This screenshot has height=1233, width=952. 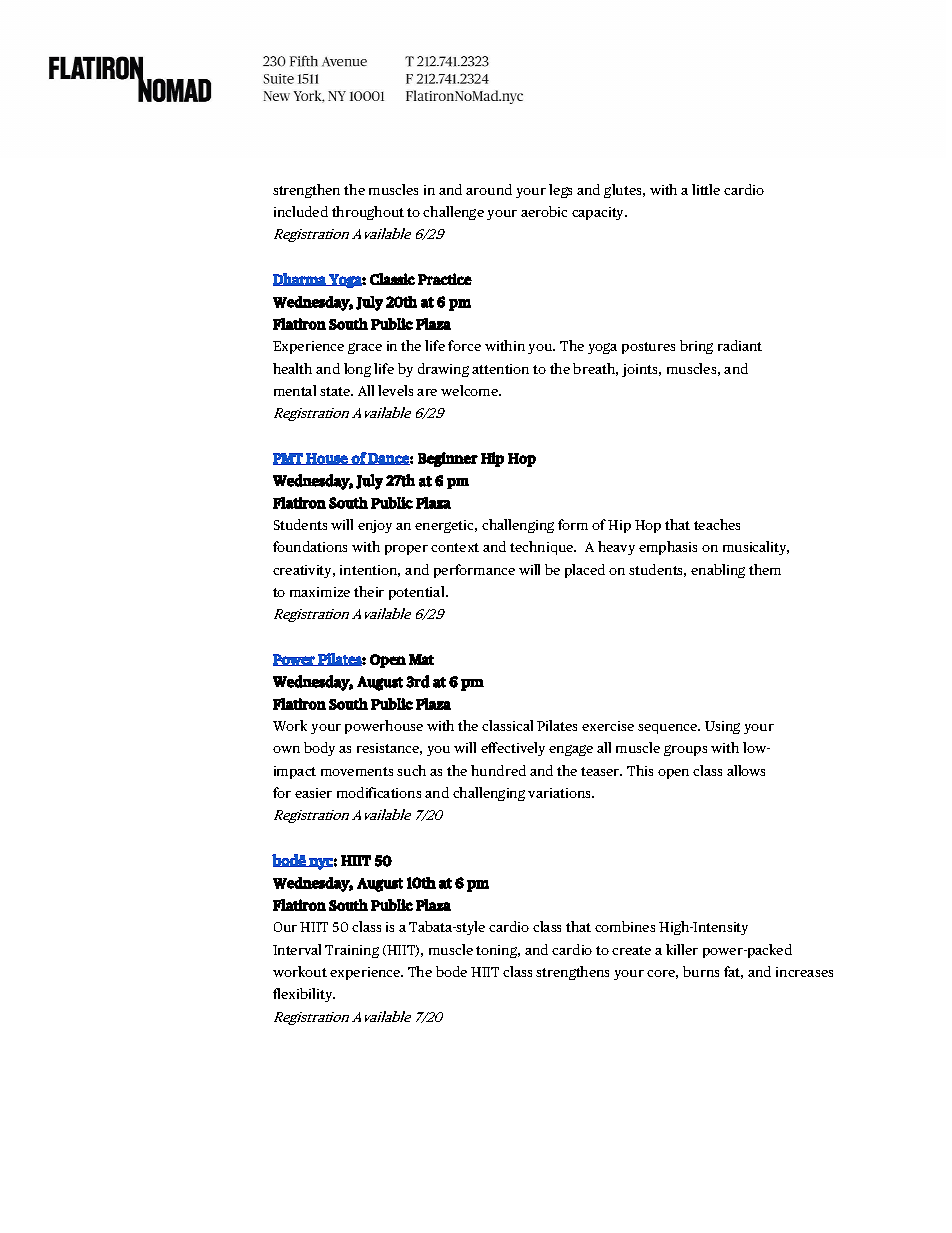 What do you see at coordinates (357, 370) in the screenshot?
I see `long` at bounding box center [357, 370].
